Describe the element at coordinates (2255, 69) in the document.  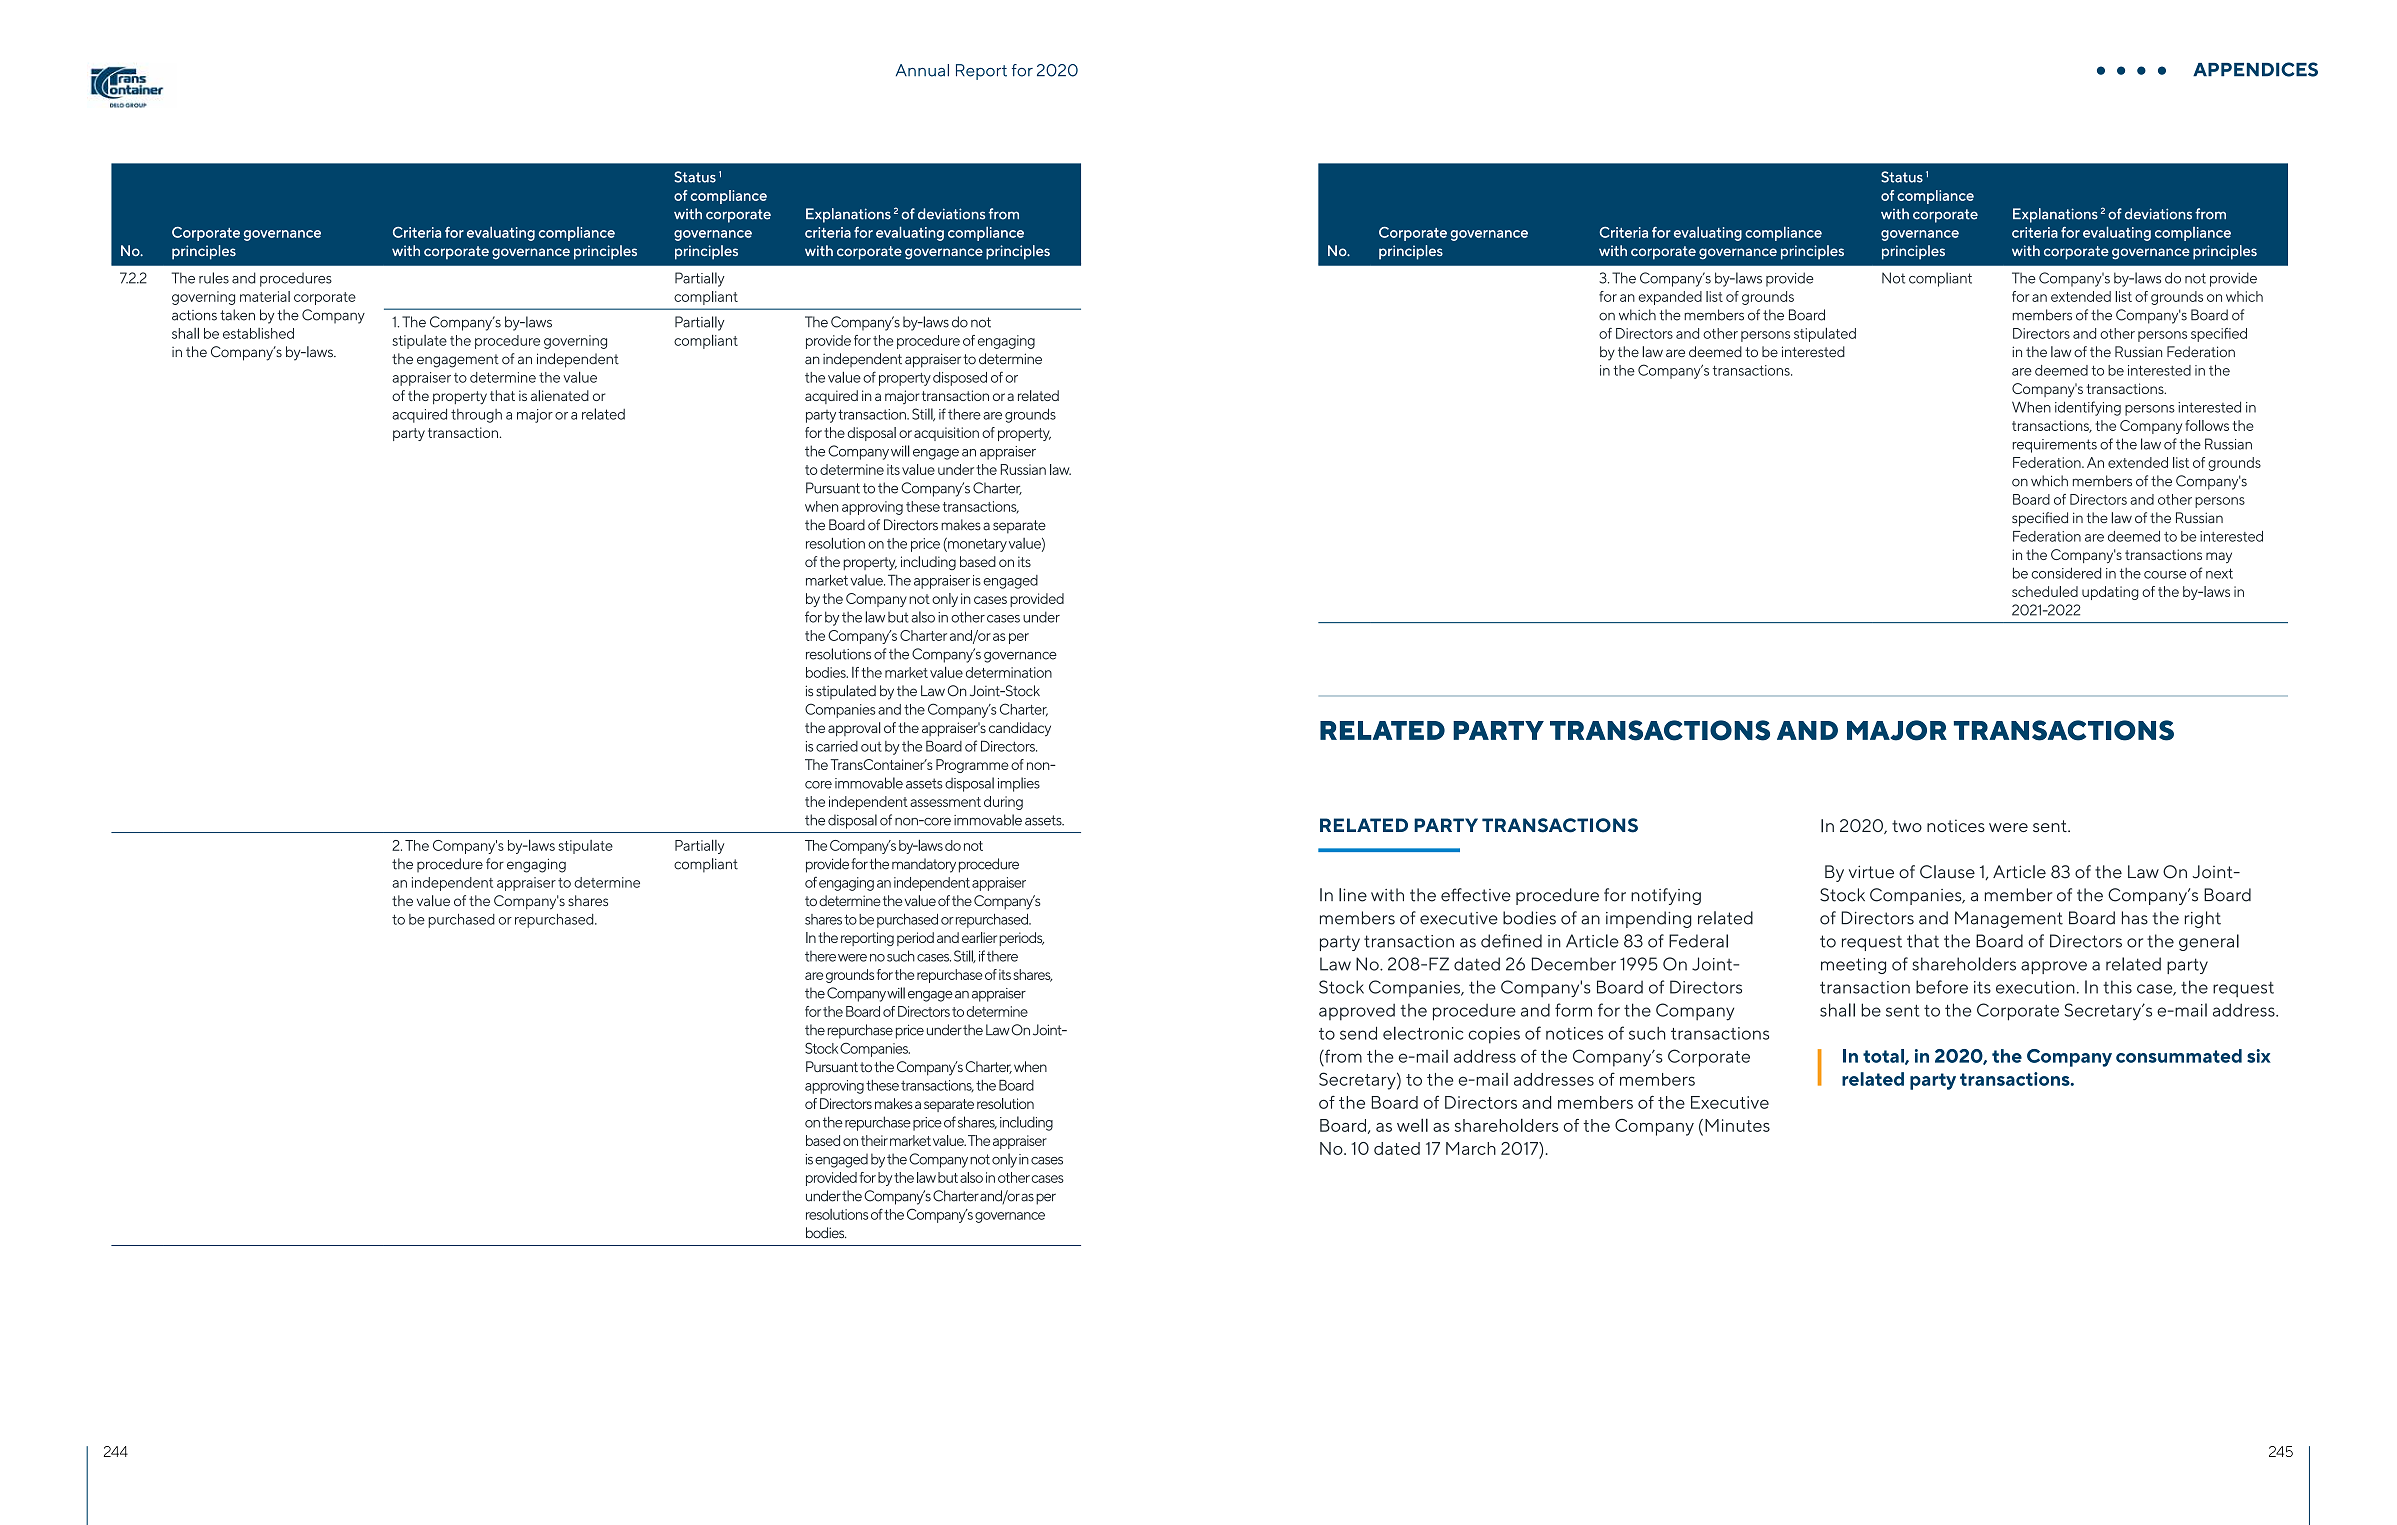
I see `APPENDICES` at that location.
